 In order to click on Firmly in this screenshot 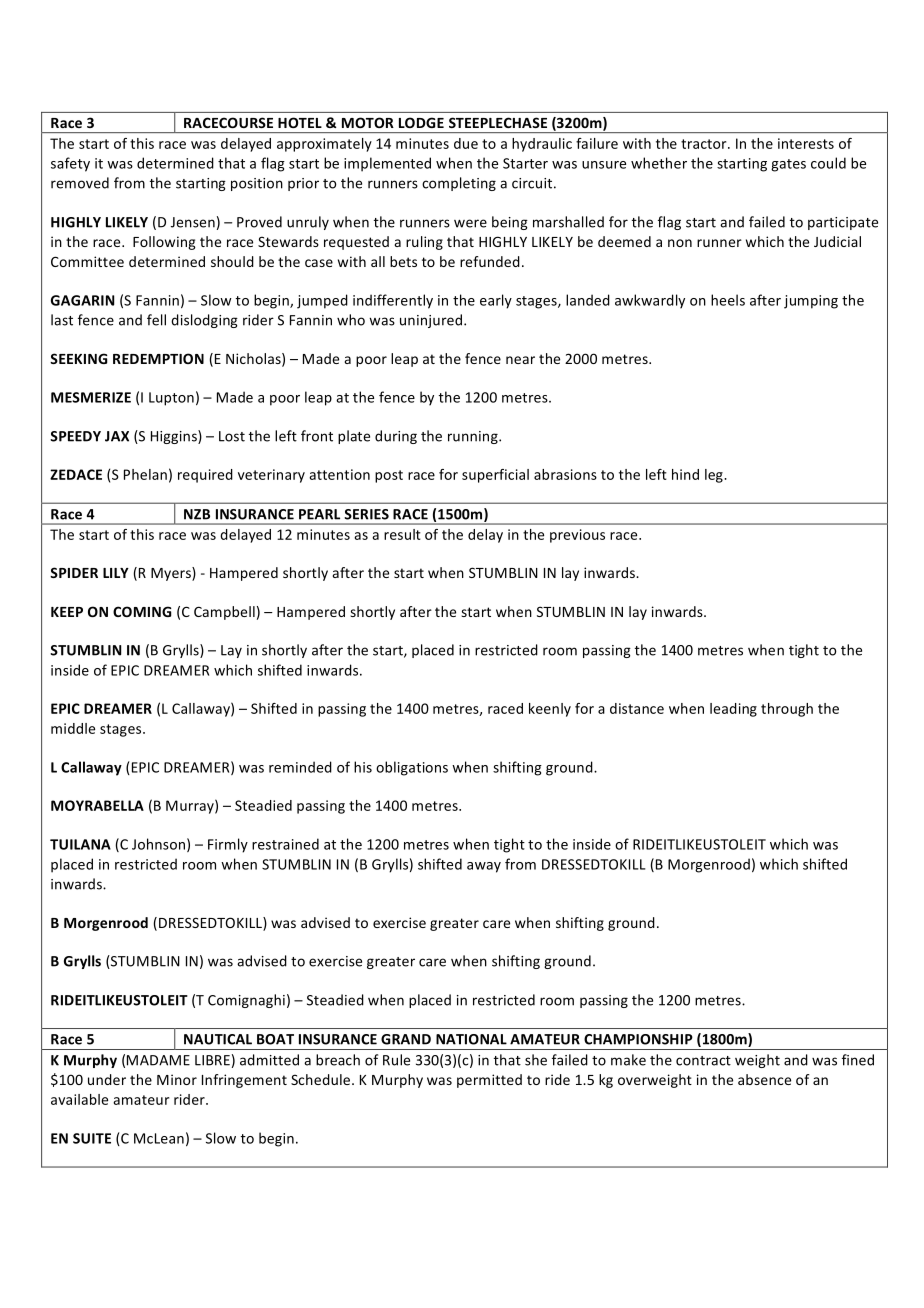, I will do `click(228, 845)`.
